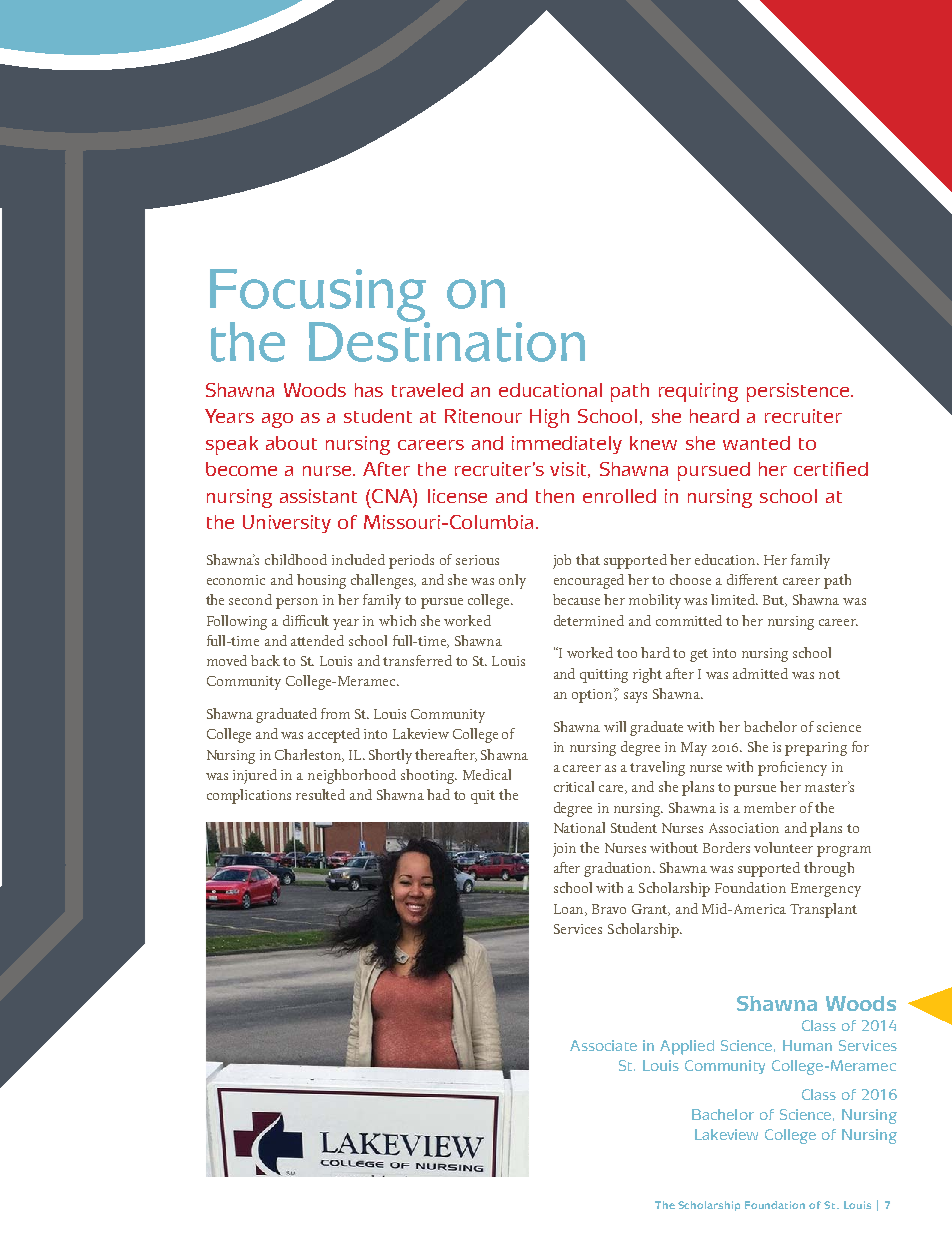 This screenshot has width=952, height=1233. I want to click on Applied, so click(687, 1047).
